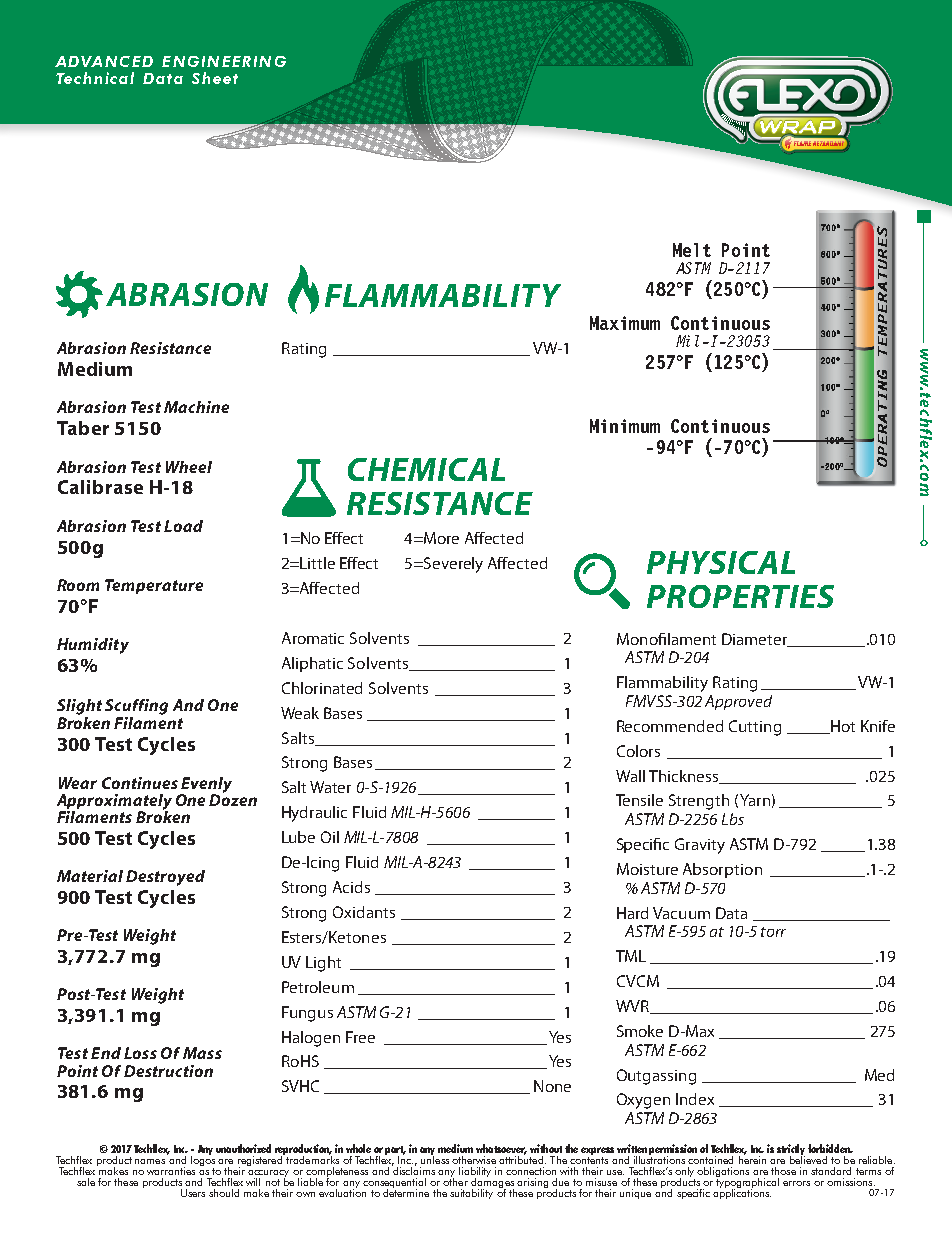  I want to click on Destroyed, so click(165, 878).
